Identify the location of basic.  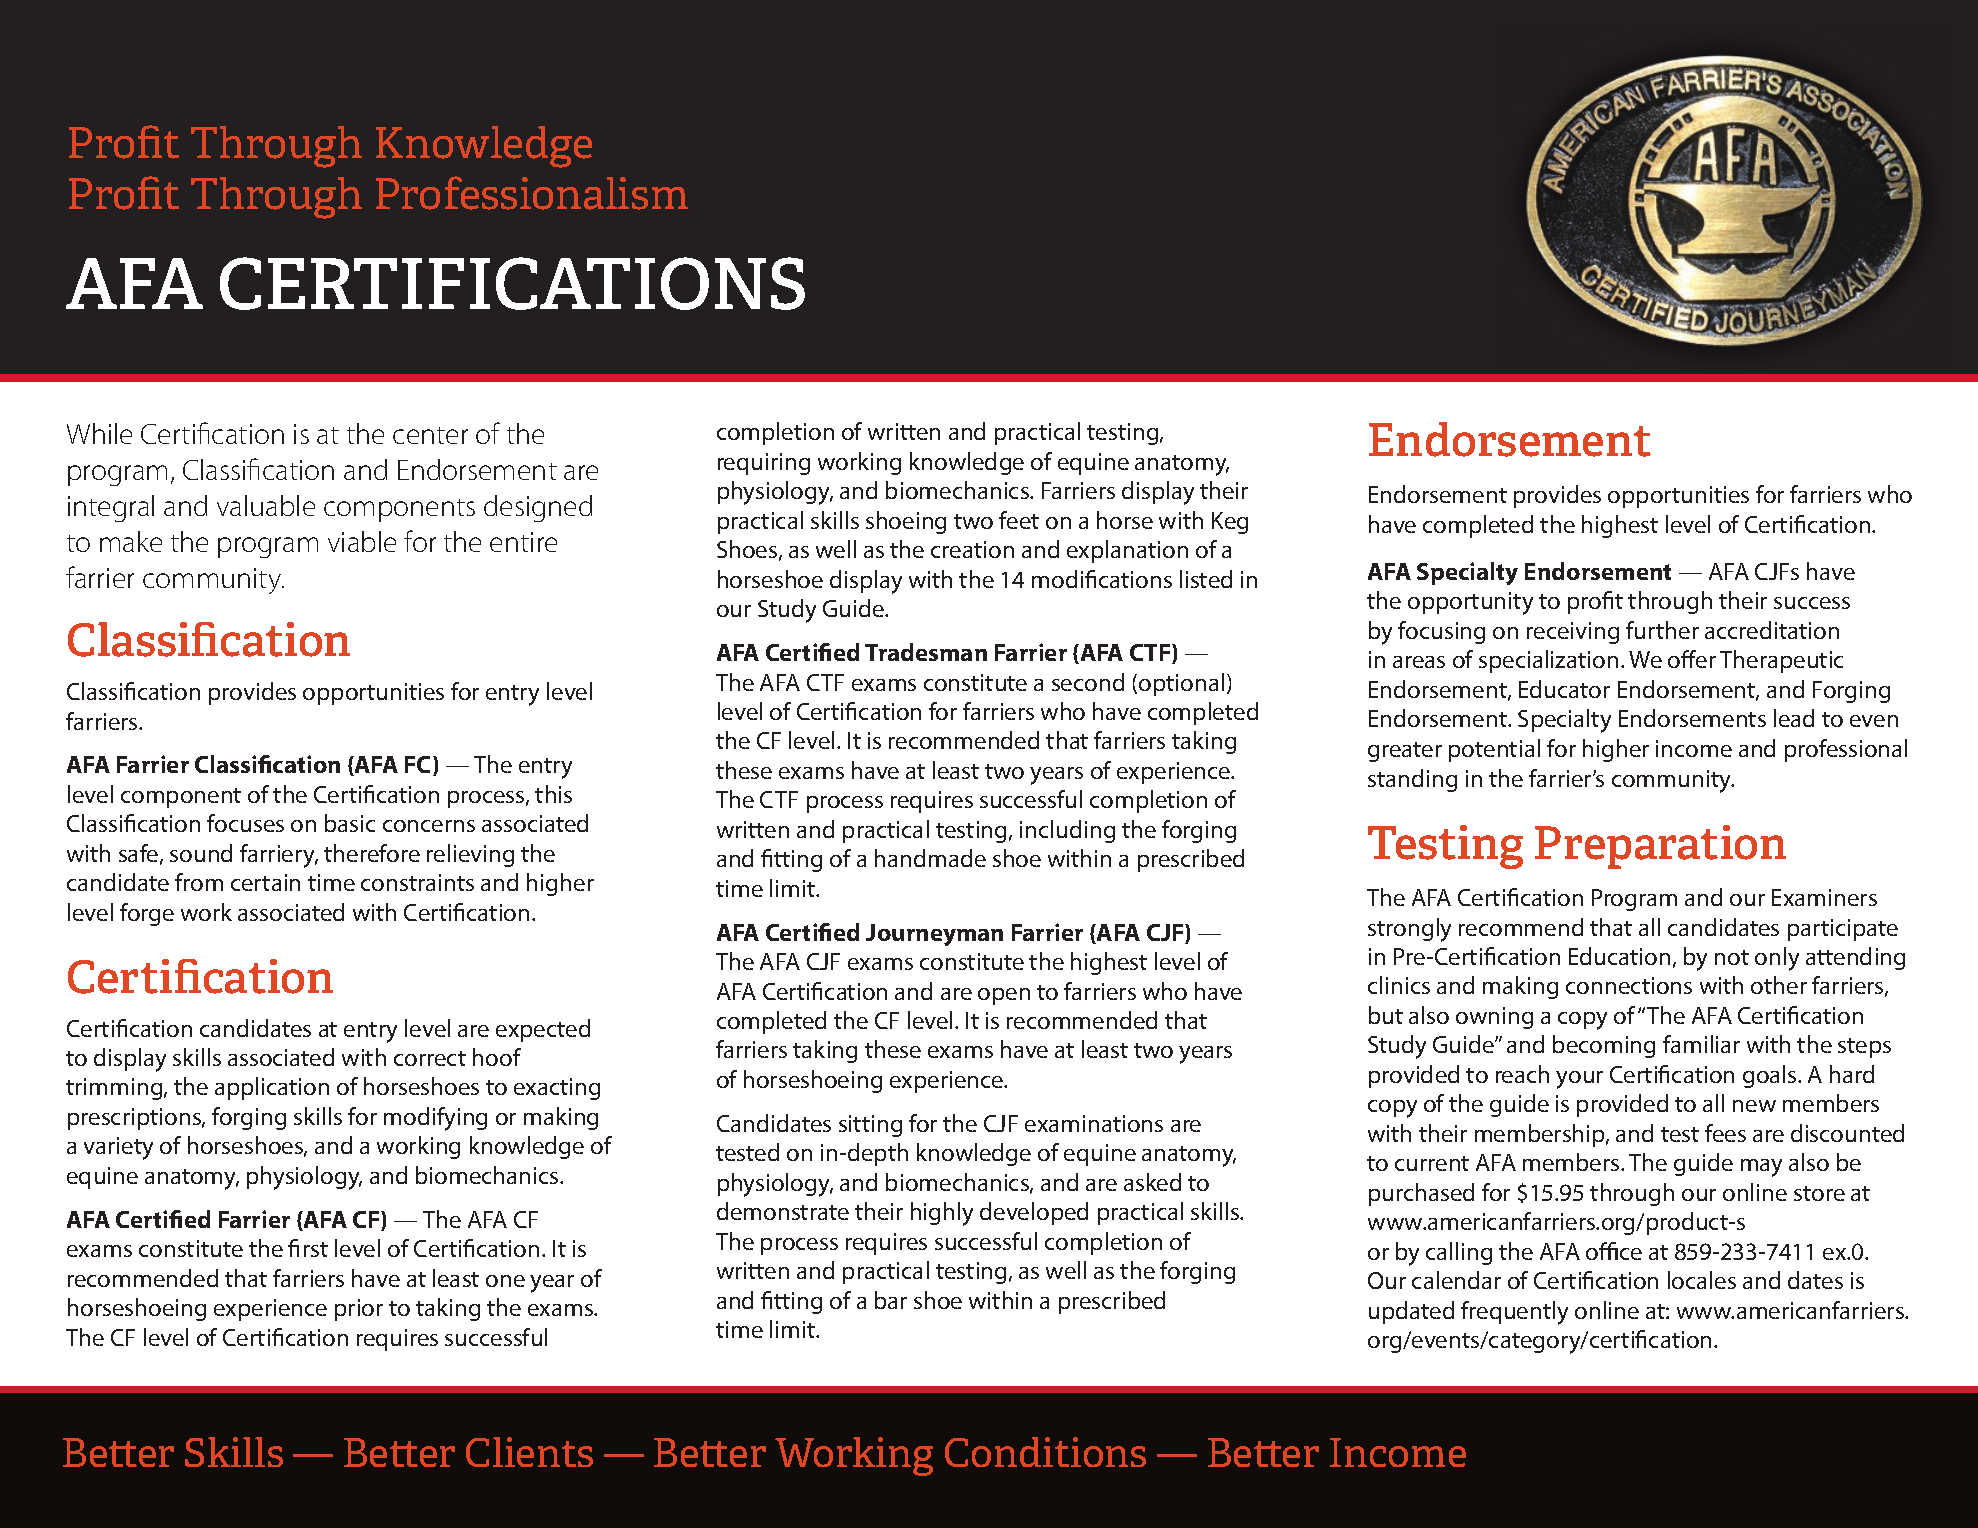
(350, 823).
